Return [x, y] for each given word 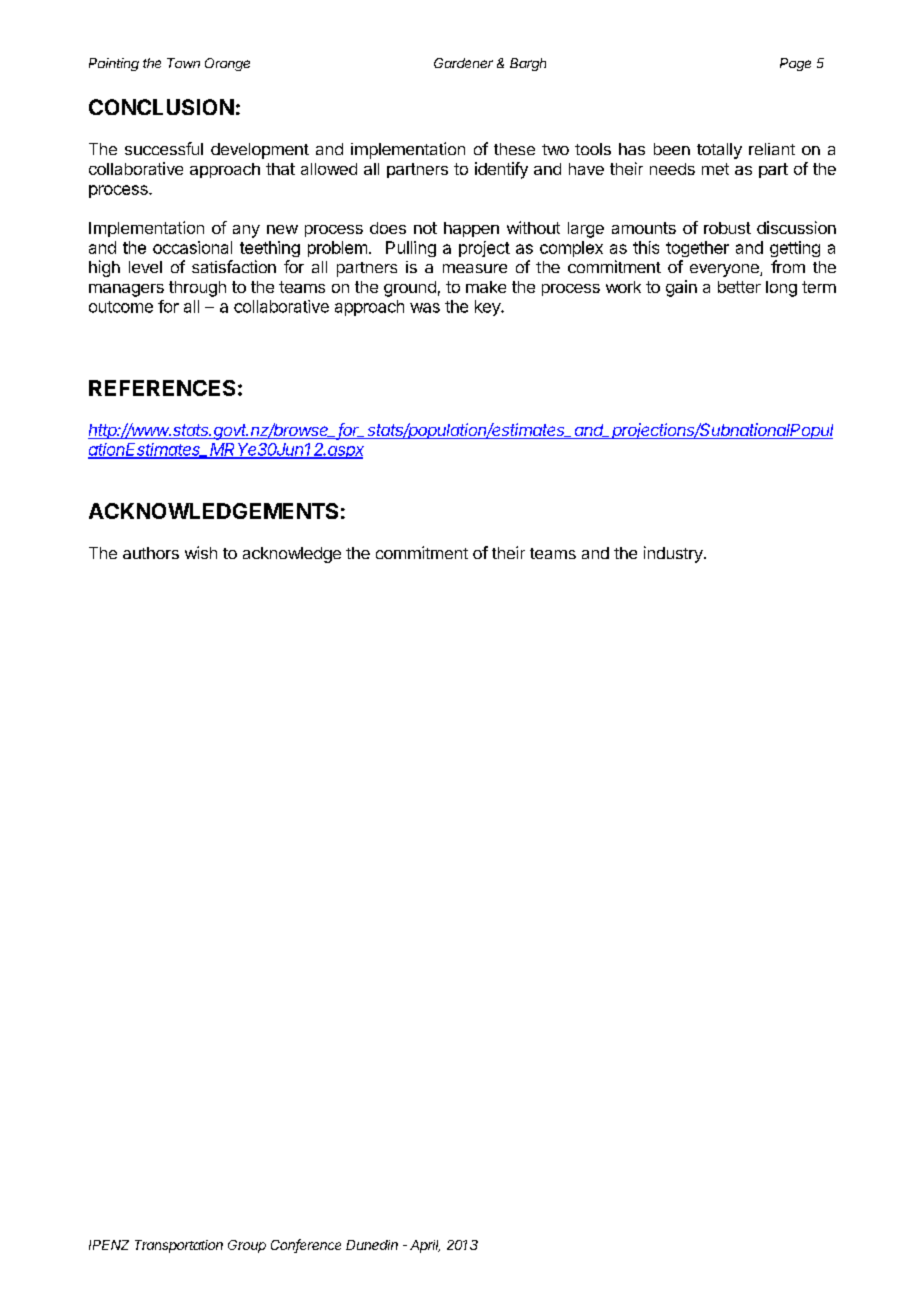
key [488, 308]
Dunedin [372, 1245]
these [514, 149]
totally [719, 151]
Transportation [179, 1246]
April [425, 1246]
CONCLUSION [161, 107]
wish [201, 552]
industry [674, 554]
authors [151, 553]
